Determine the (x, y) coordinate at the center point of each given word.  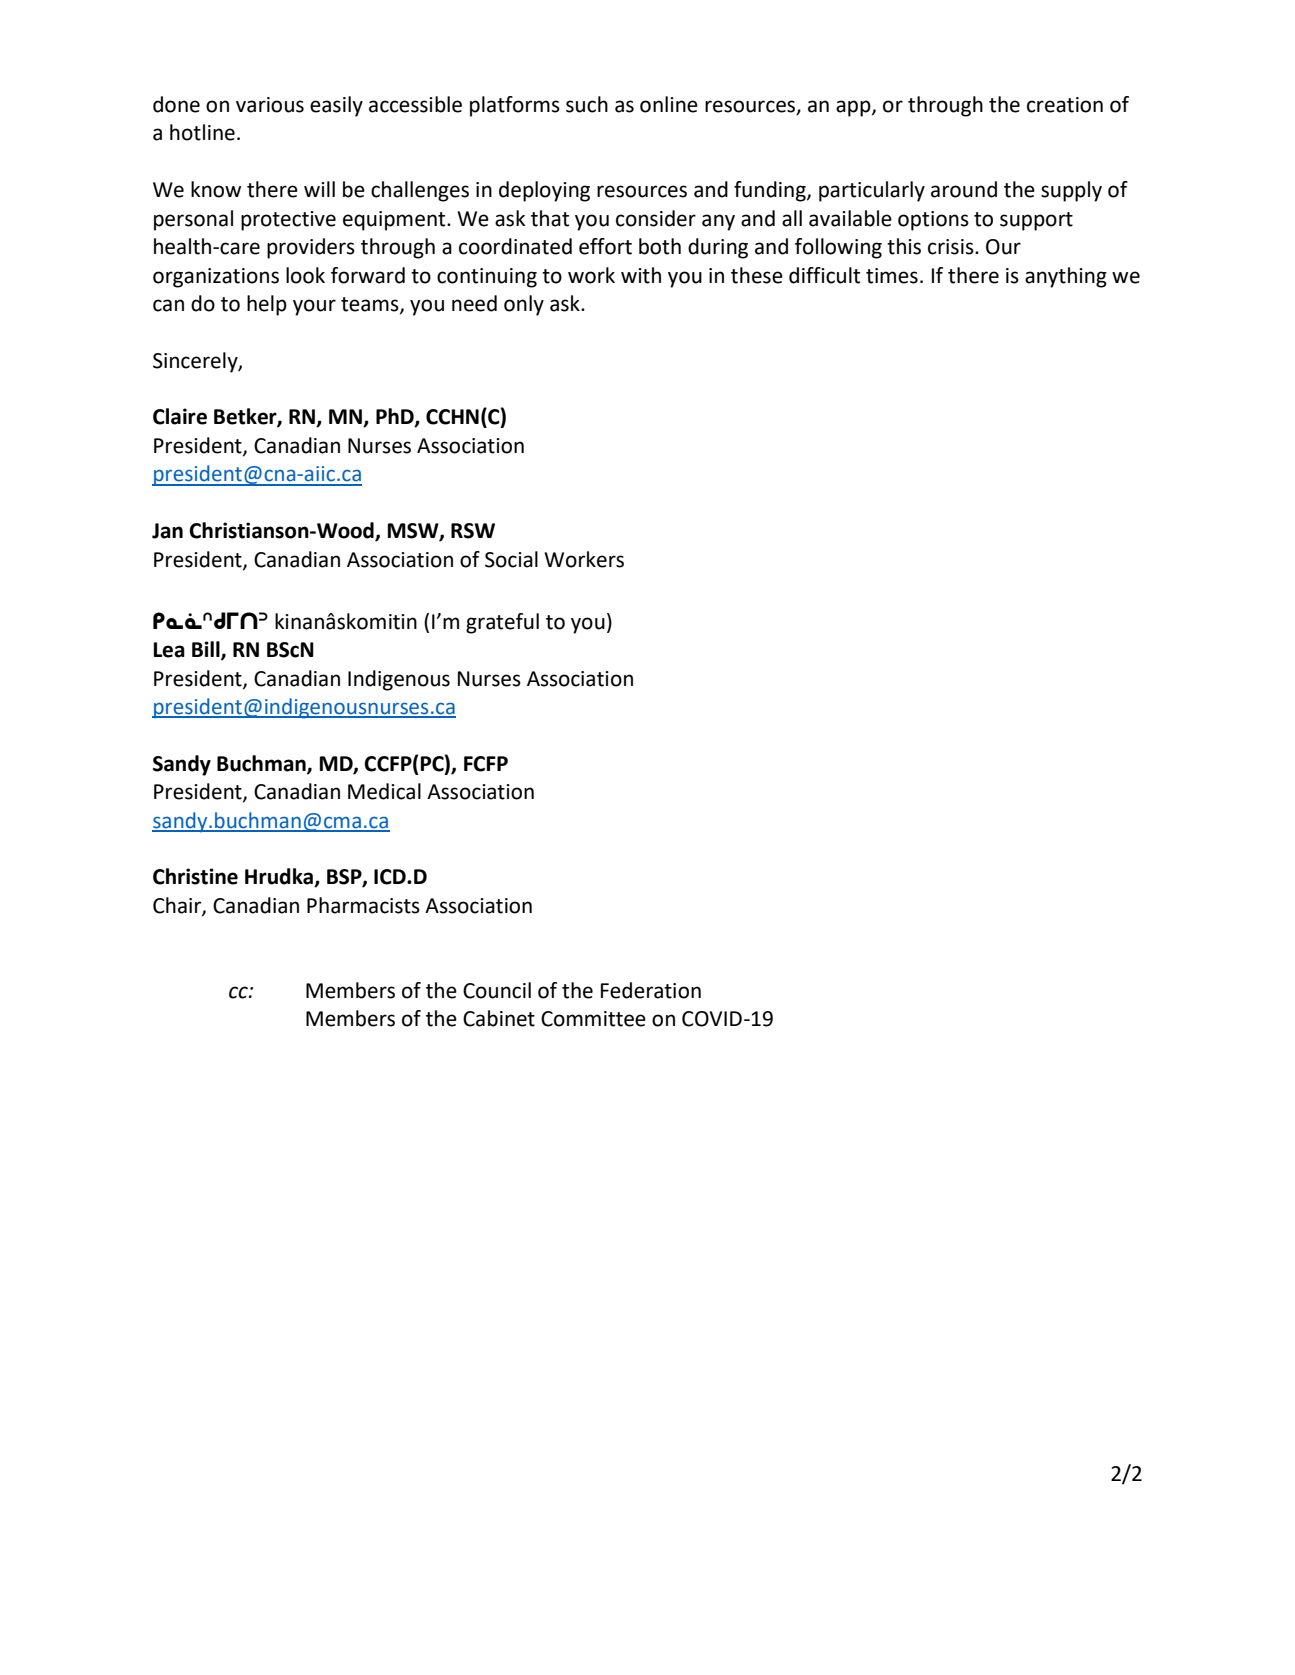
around (964, 189)
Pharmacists (363, 905)
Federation (651, 990)
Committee (593, 1019)
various (270, 105)
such (587, 104)
